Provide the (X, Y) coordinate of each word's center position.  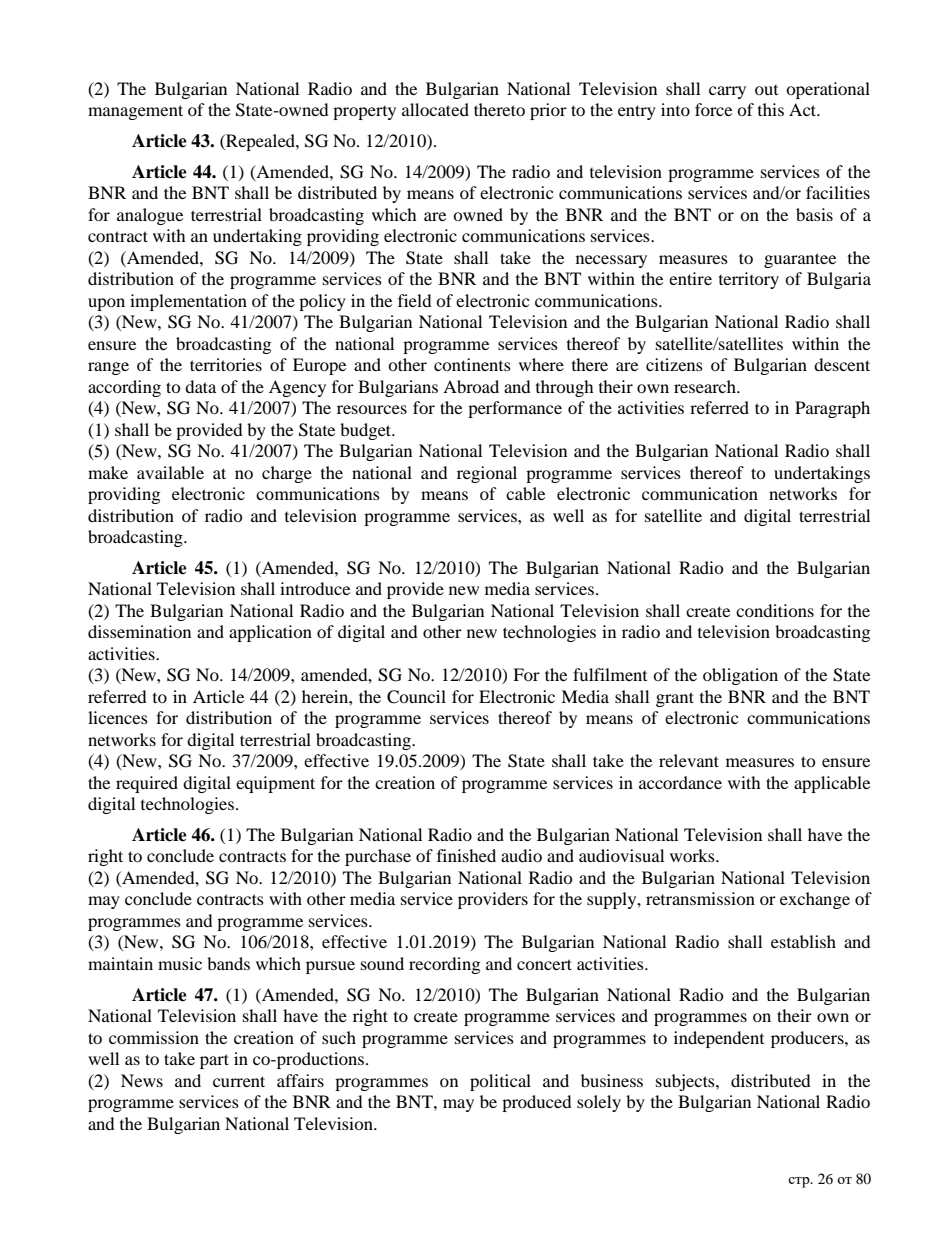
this (771, 109)
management (135, 112)
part (214, 1061)
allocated (435, 109)
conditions (775, 610)
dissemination (139, 631)
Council (416, 697)
